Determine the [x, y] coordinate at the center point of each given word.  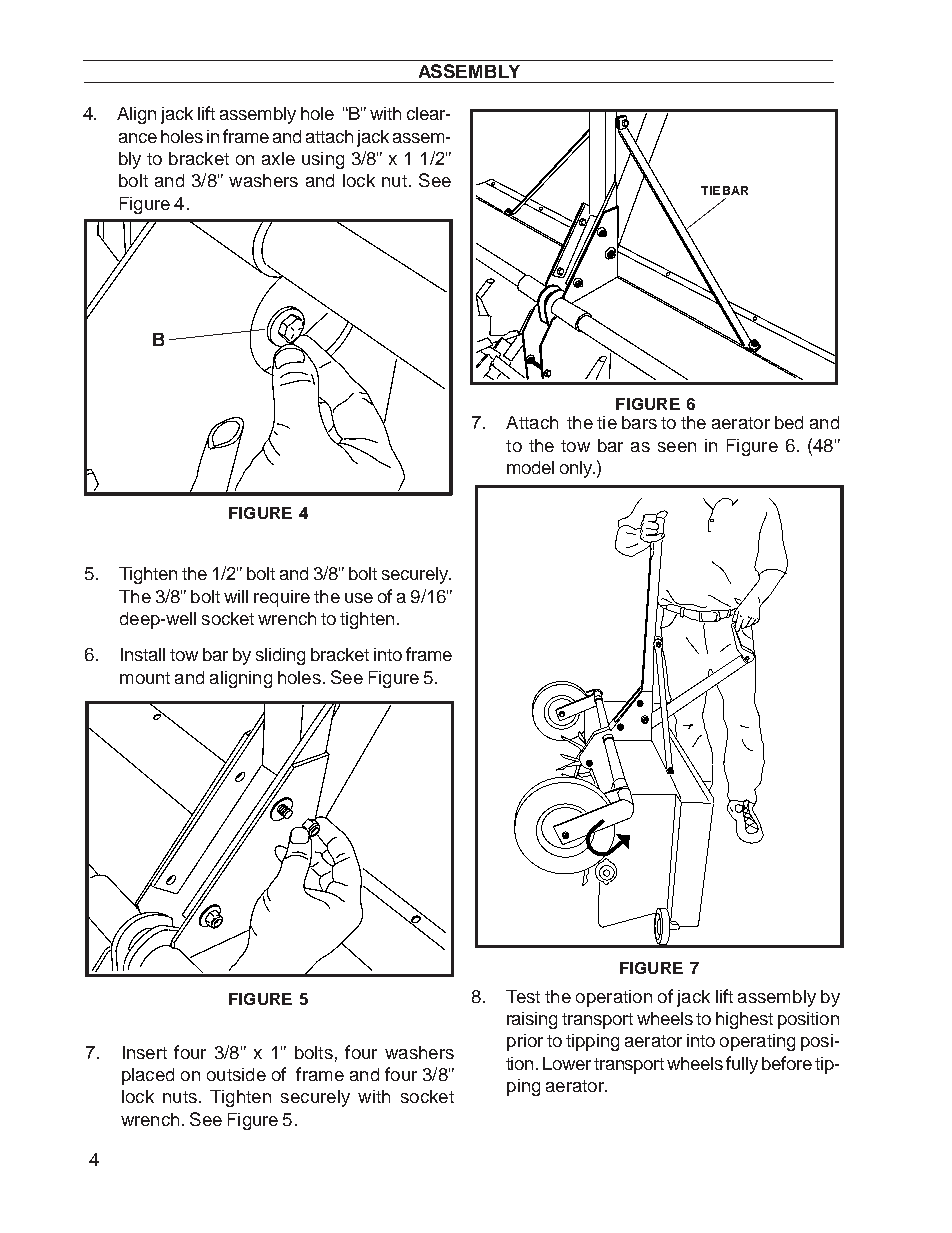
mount [145, 678]
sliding [280, 656]
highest [744, 1020]
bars [639, 422]
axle [278, 158]
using [323, 160]
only [577, 469]
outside [236, 1074]
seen [677, 447]
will [236, 596]
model [530, 467]
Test [523, 996]
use [359, 598]
